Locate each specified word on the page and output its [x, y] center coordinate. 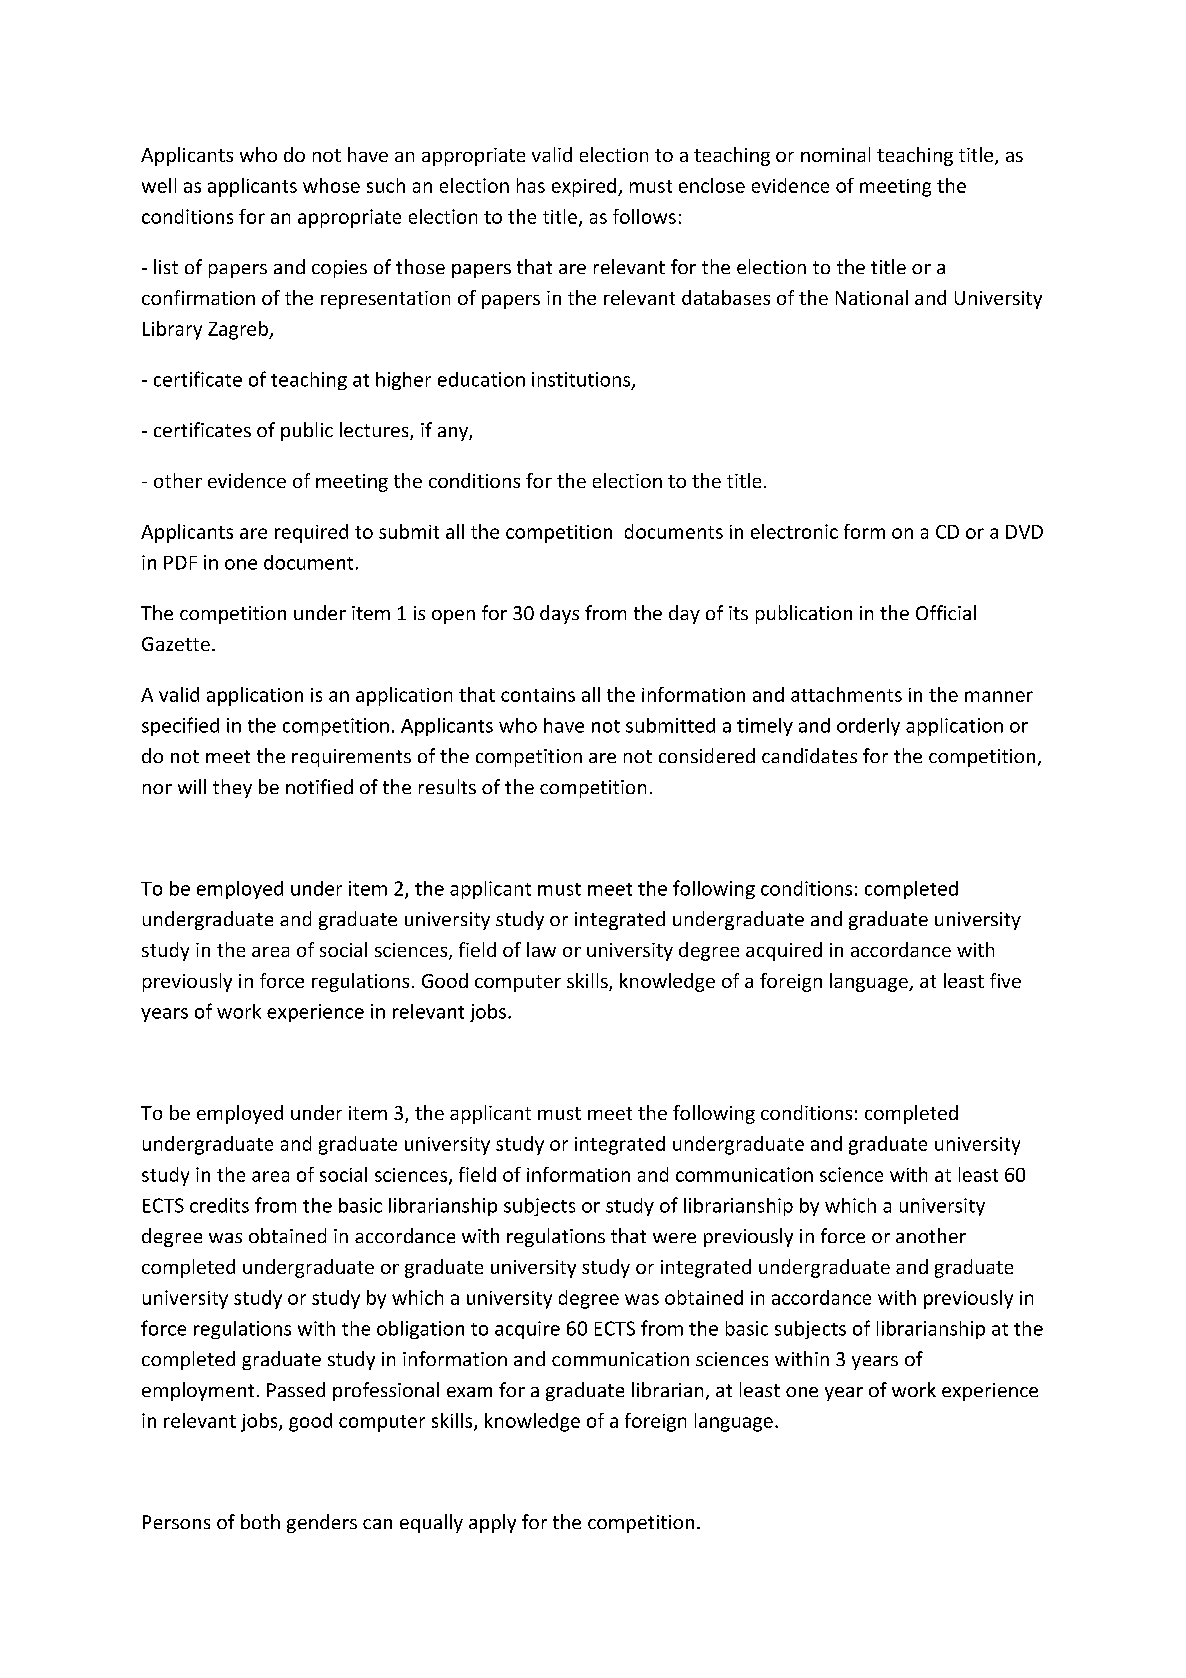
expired [585, 187]
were [674, 1238]
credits [219, 1205]
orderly [868, 727]
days [559, 614]
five [1005, 980]
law [541, 949]
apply [492, 1523]
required [311, 533]
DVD [1024, 532]
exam [469, 1392]
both [260, 1521]
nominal [835, 154]
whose [331, 185]
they [232, 788]
